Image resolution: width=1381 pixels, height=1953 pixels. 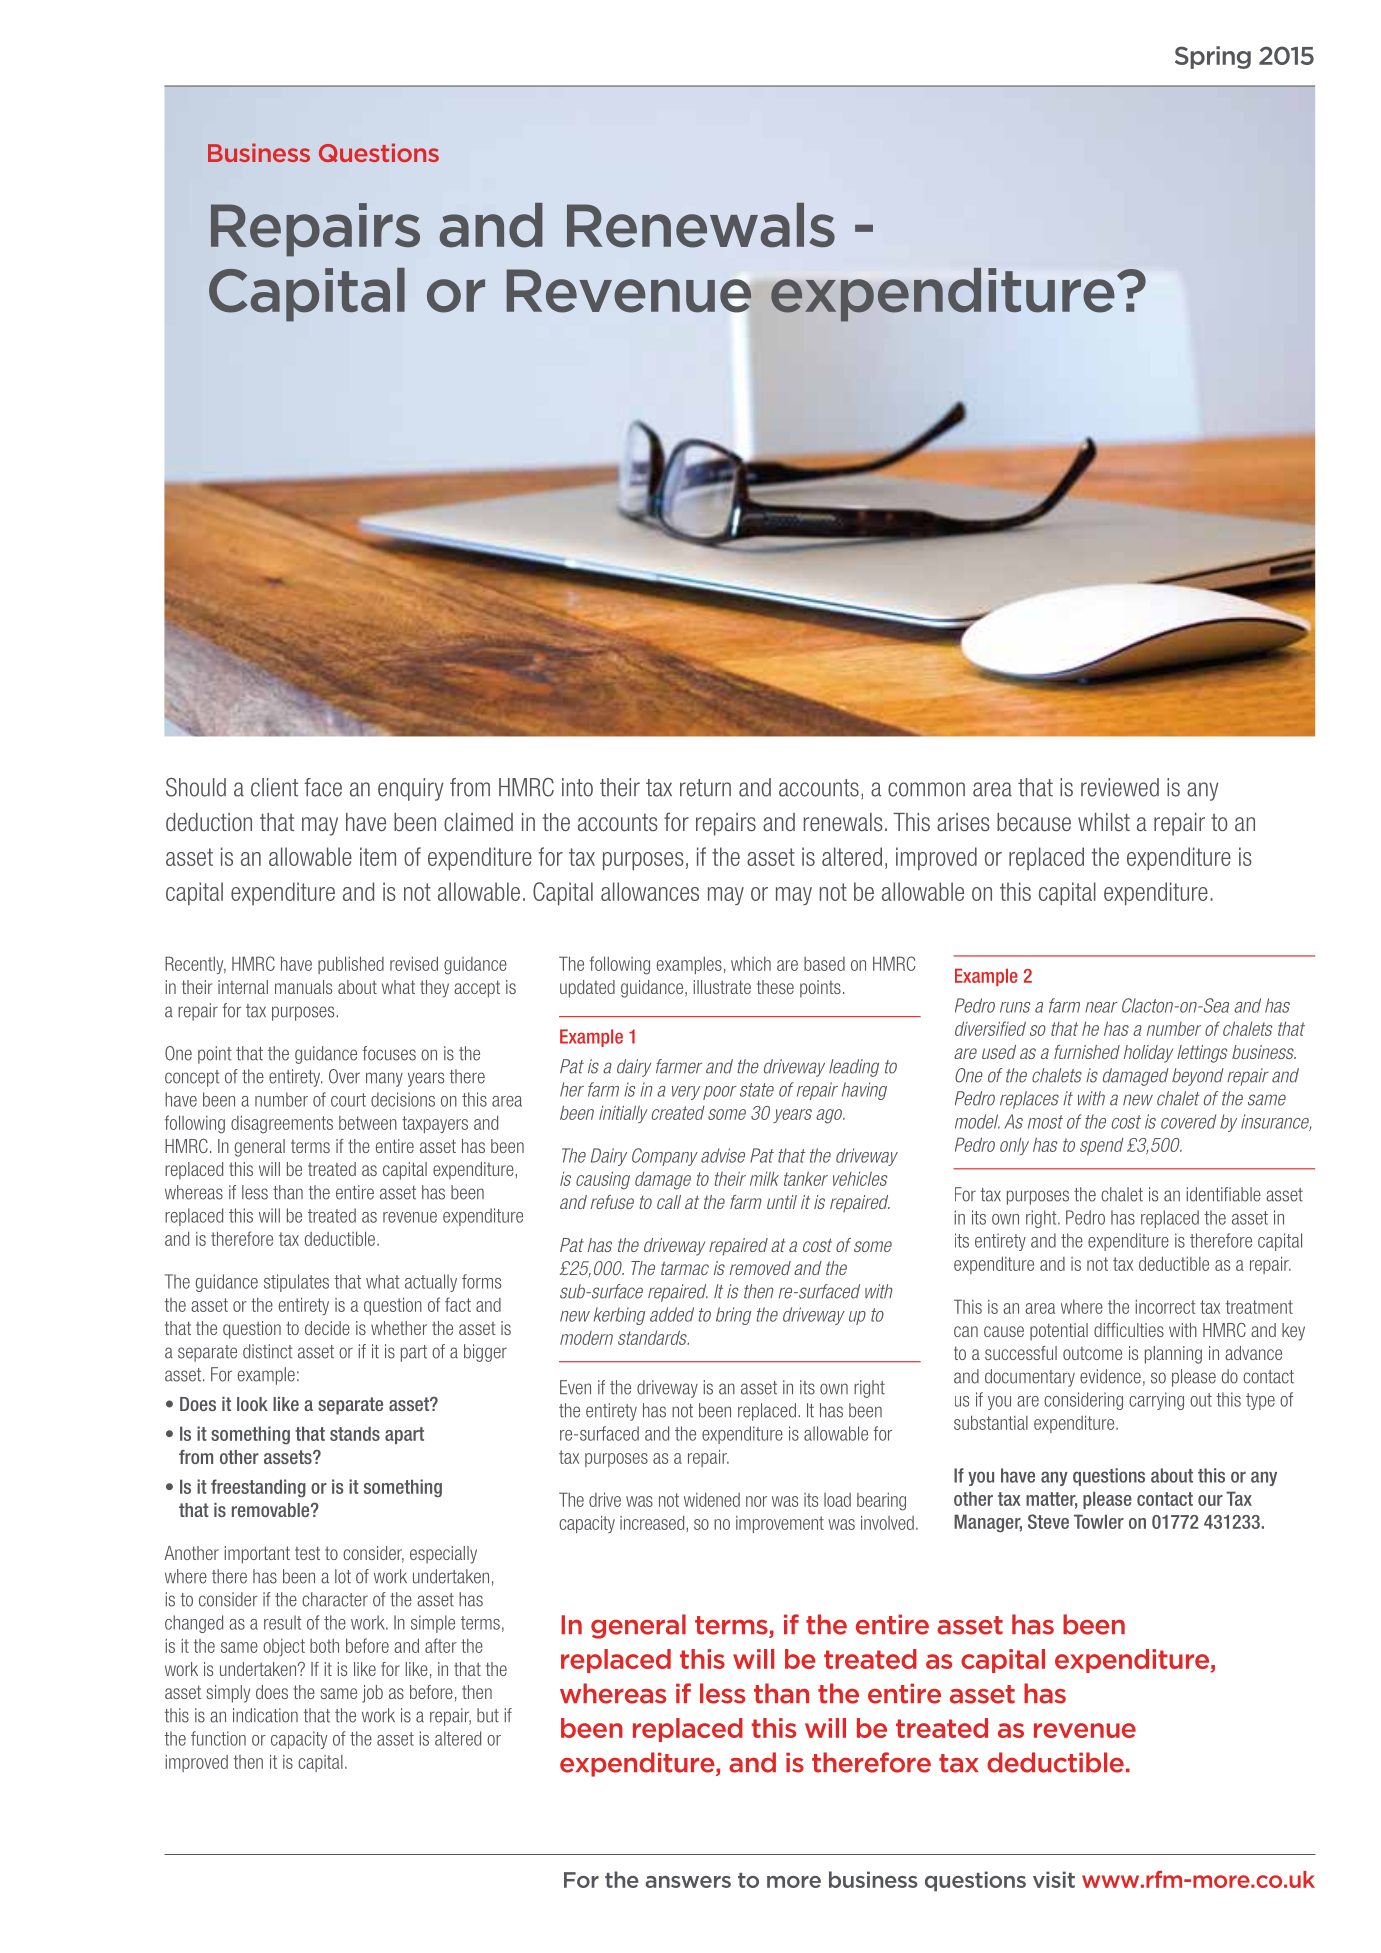 What do you see at coordinates (1120, 787) in the screenshot?
I see `reviewed` at bounding box center [1120, 787].
